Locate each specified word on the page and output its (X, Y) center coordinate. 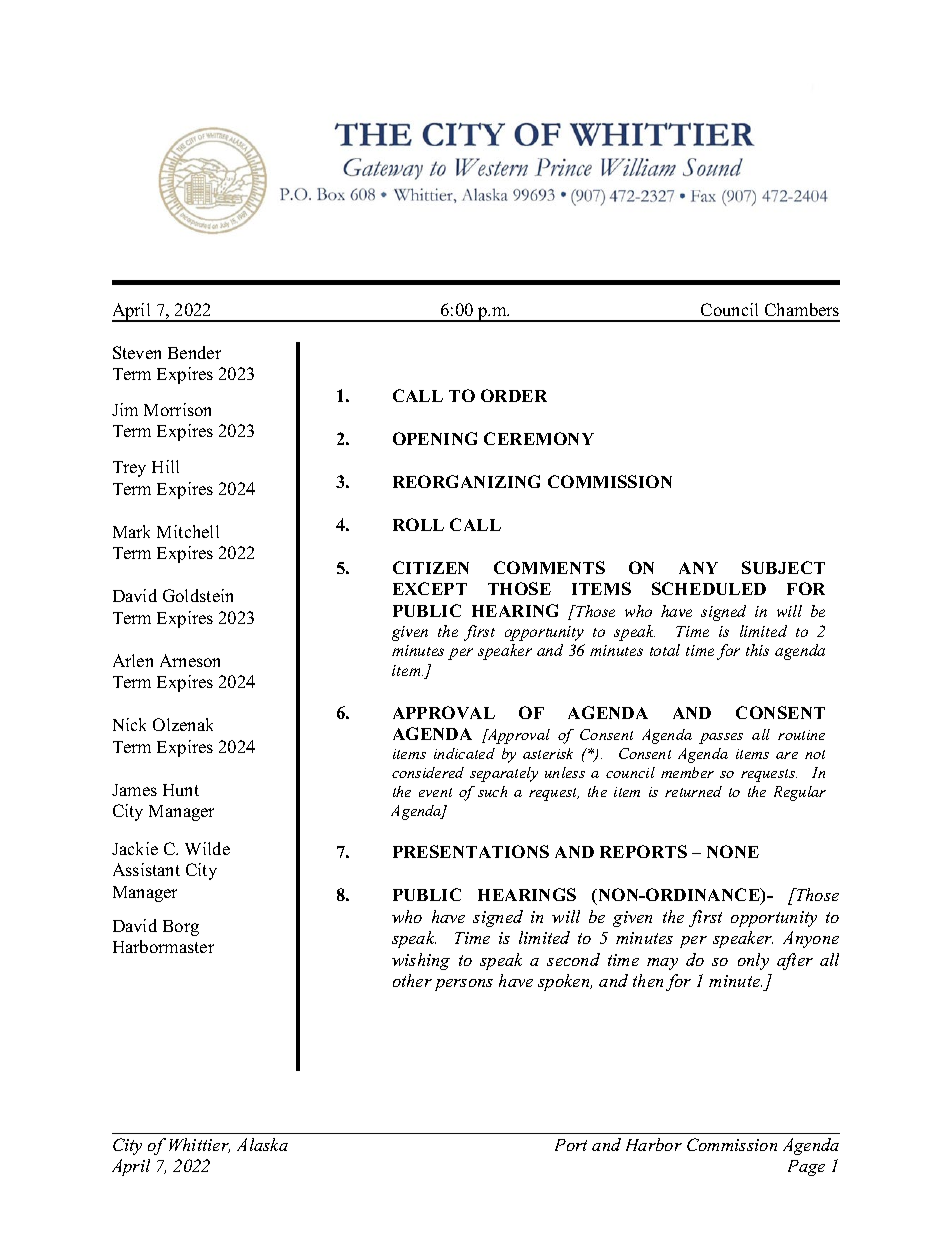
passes (721, 738)
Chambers (802, 309)
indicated (464, 753)
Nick (129, 724)
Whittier (199, 1145)
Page (806, 1168)
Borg (181, 928)
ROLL (418, 524)
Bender (194, 352)
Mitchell (188, 531)
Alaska (262, 1144)
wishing (421, 961)
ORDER (514, 395)
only (753, 961)
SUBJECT (783, 567)
